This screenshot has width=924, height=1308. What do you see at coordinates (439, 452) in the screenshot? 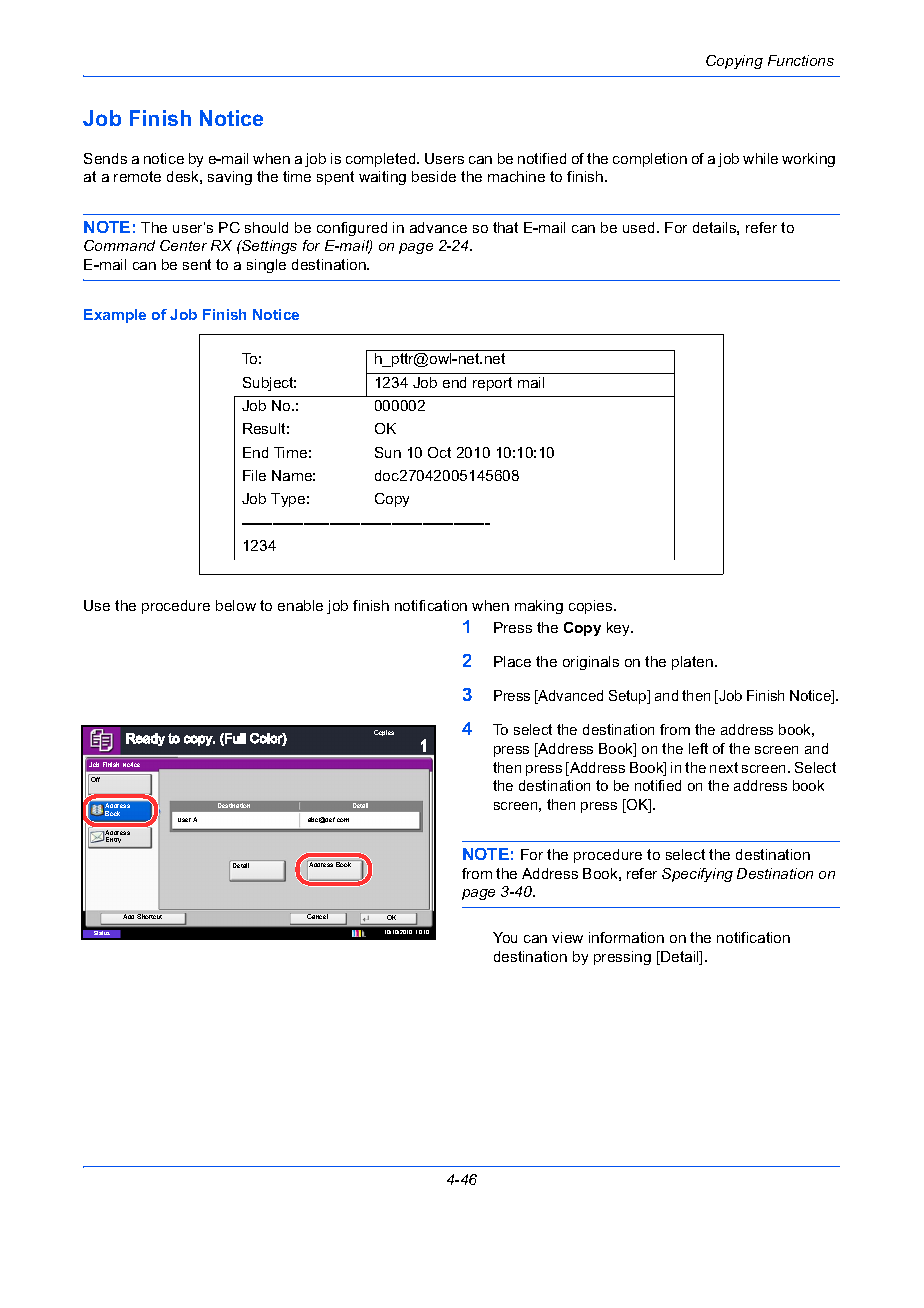
I see `Oct` at bounding box center [439, 452].
